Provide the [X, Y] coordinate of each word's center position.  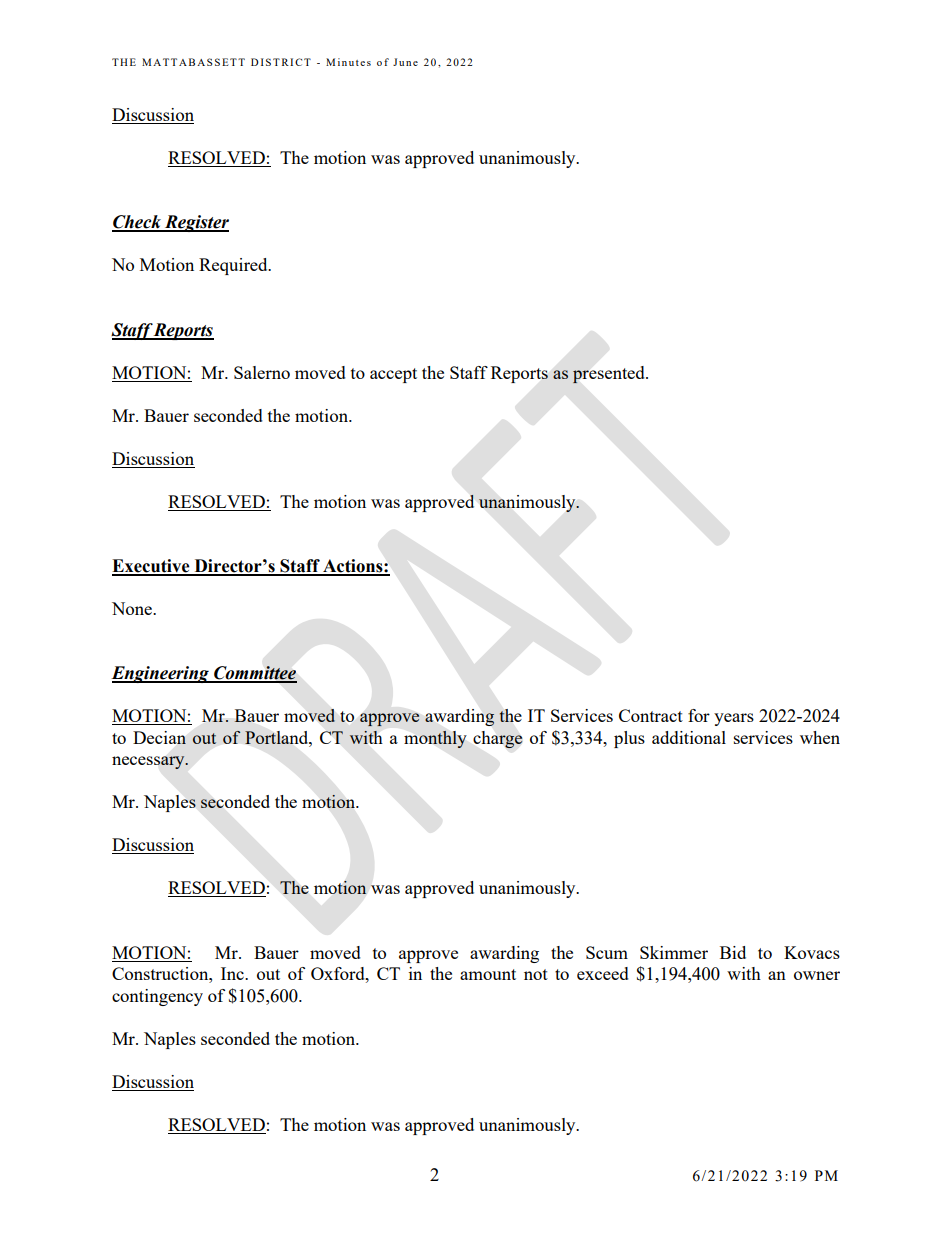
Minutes [348, 62]
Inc [233, 973]
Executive [152, 567]
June [405, 62]
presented [610, 375]
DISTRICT [281, 62]
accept [393, 375]
